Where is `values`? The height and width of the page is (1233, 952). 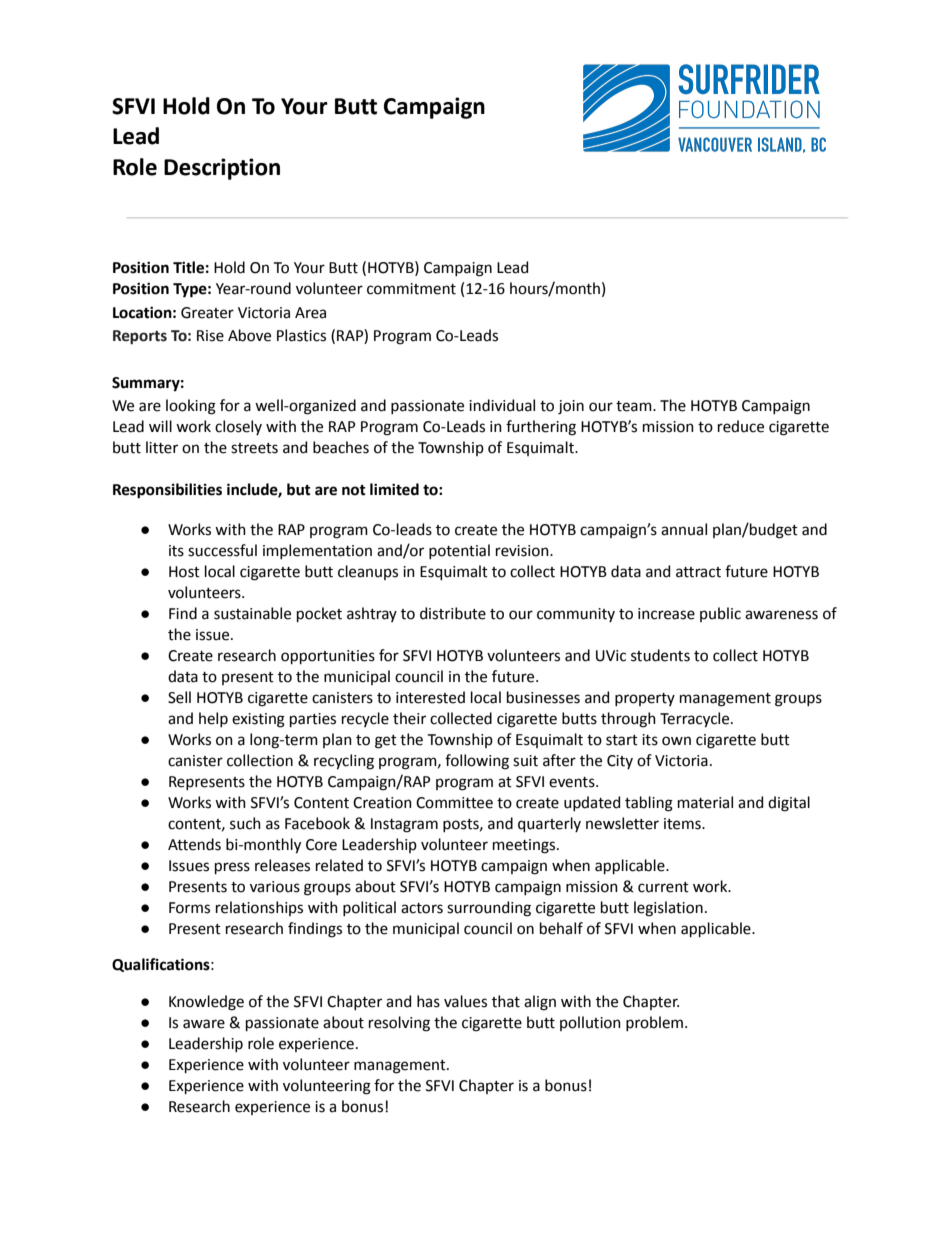
values is located at coordinates (465, 1001).
